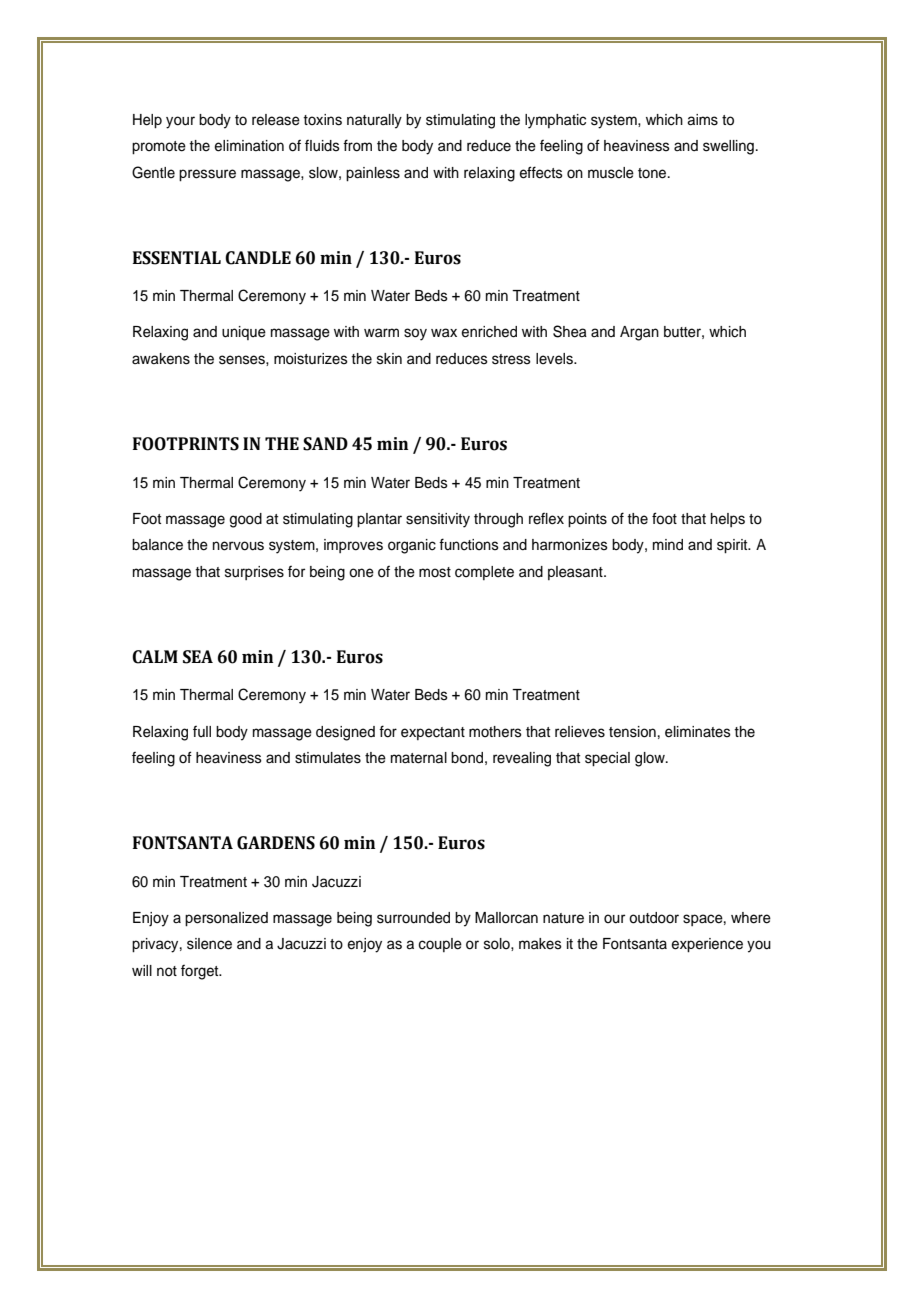 The image size is (924, 1308). Describe the element at coordinates (249, 146) in the page. I see `elimination` at that location.
